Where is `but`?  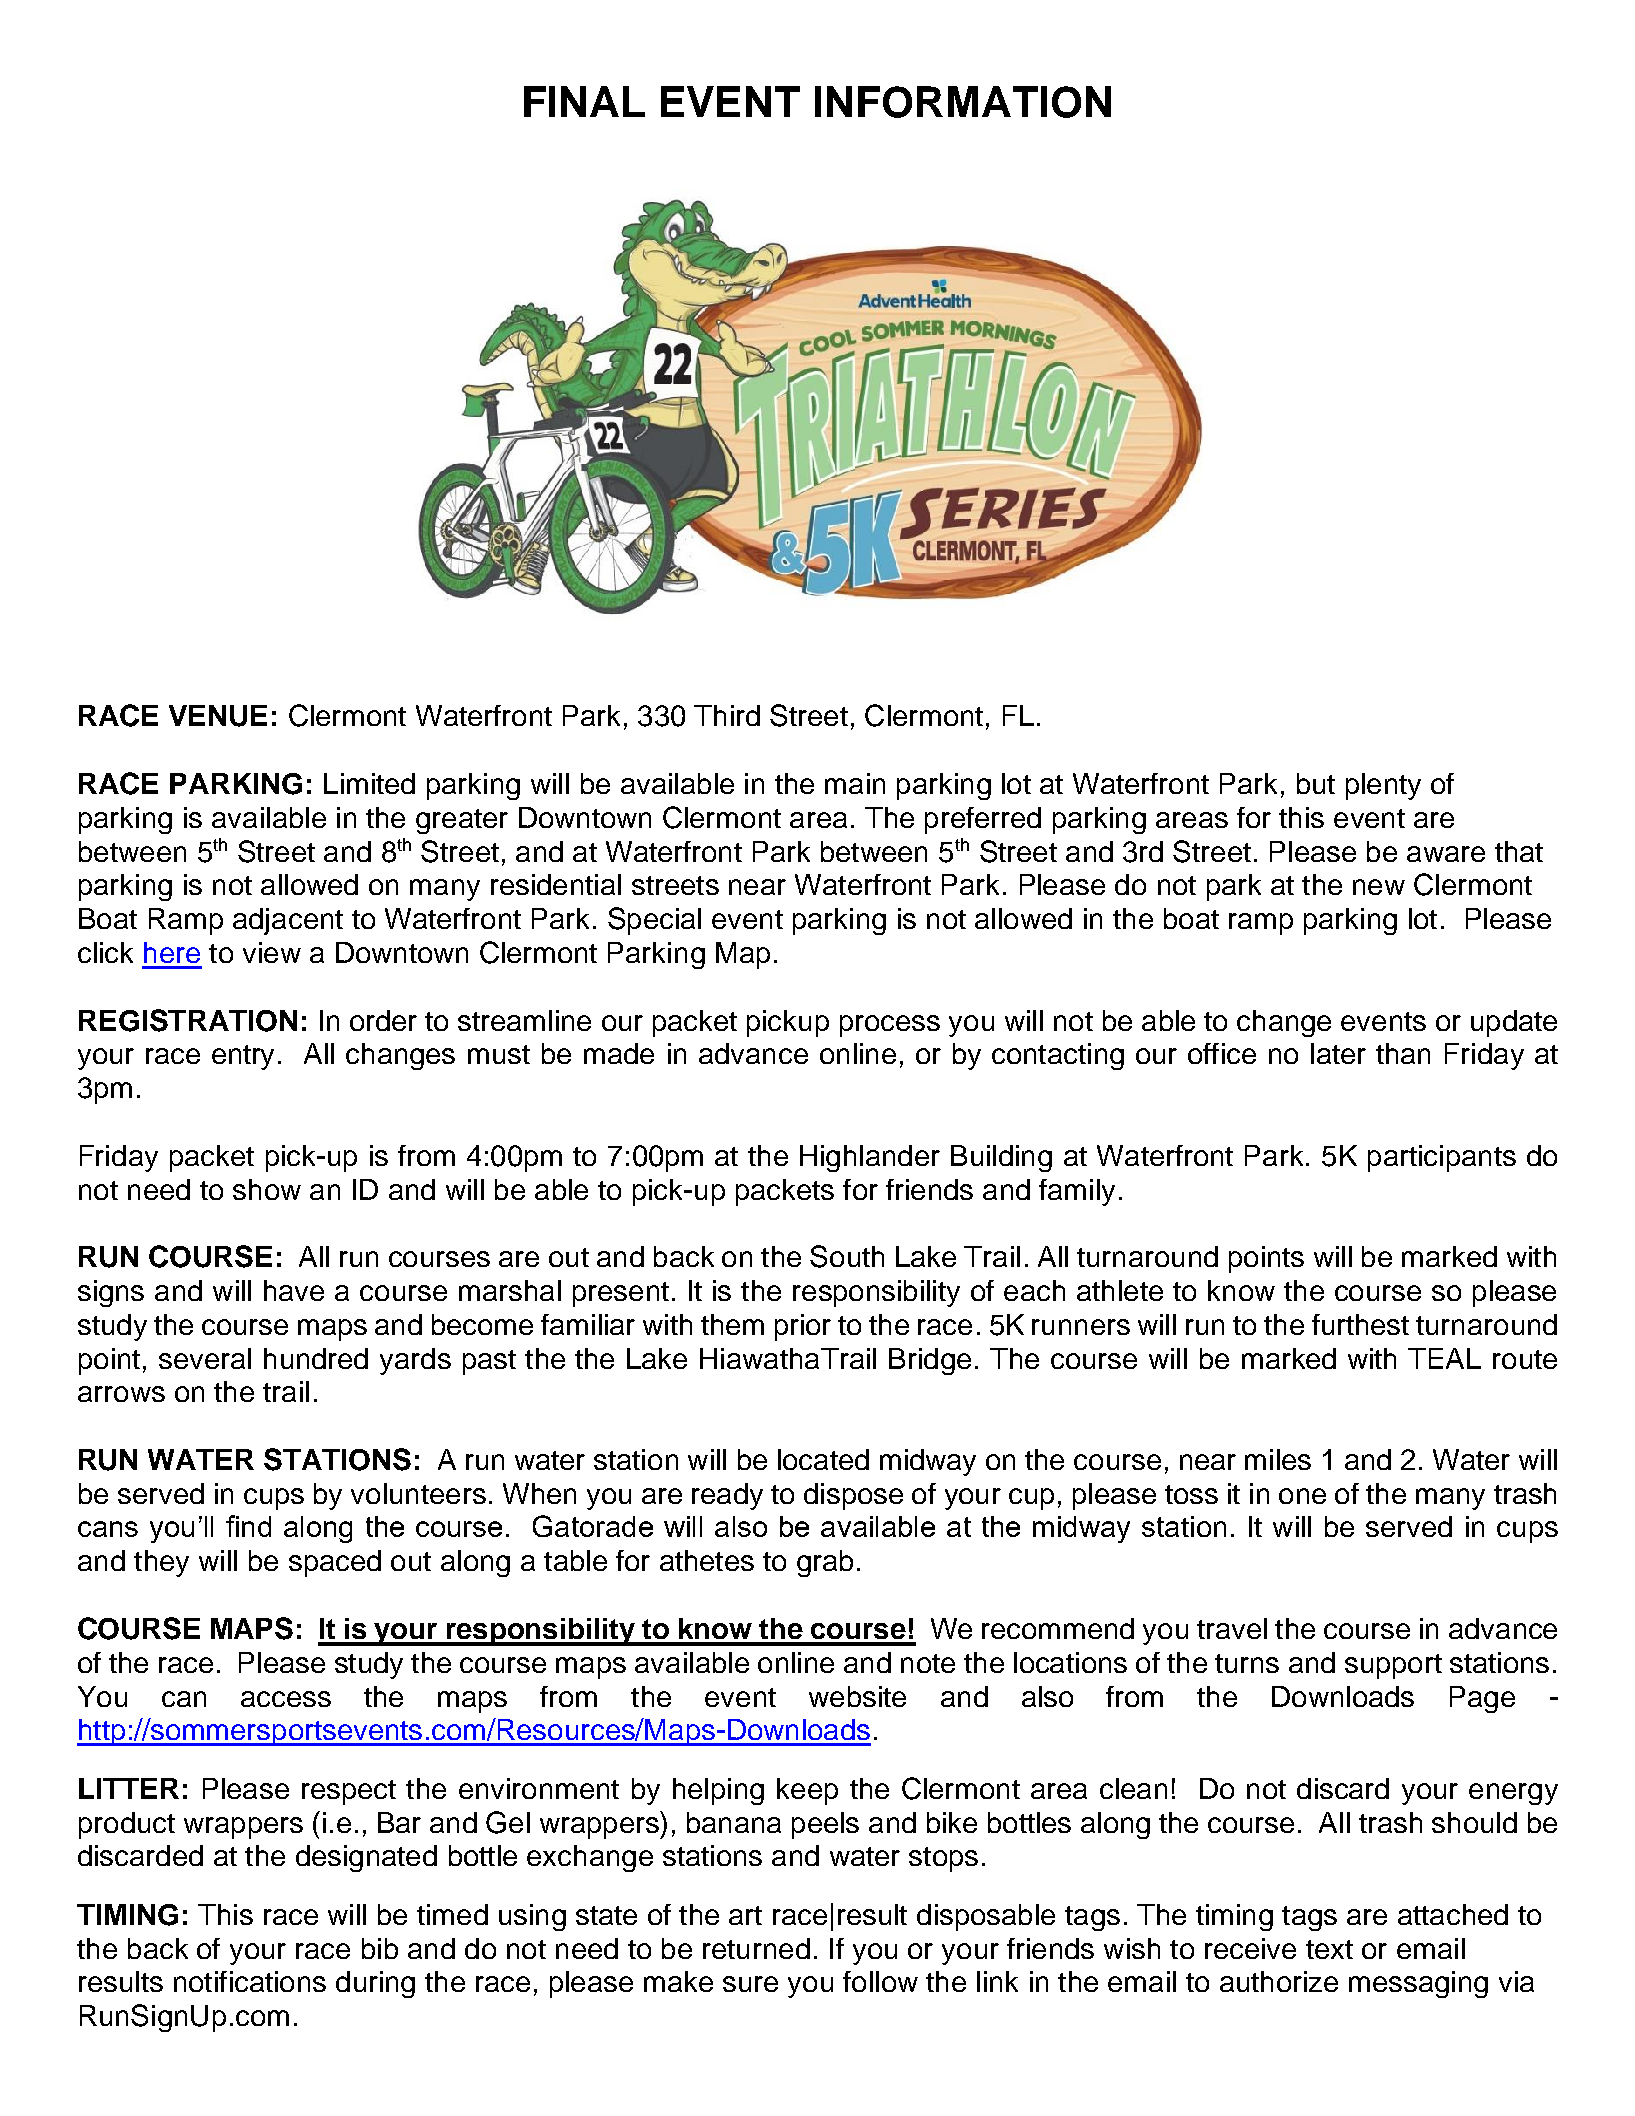 but is located at coordinates (1316, 783).
